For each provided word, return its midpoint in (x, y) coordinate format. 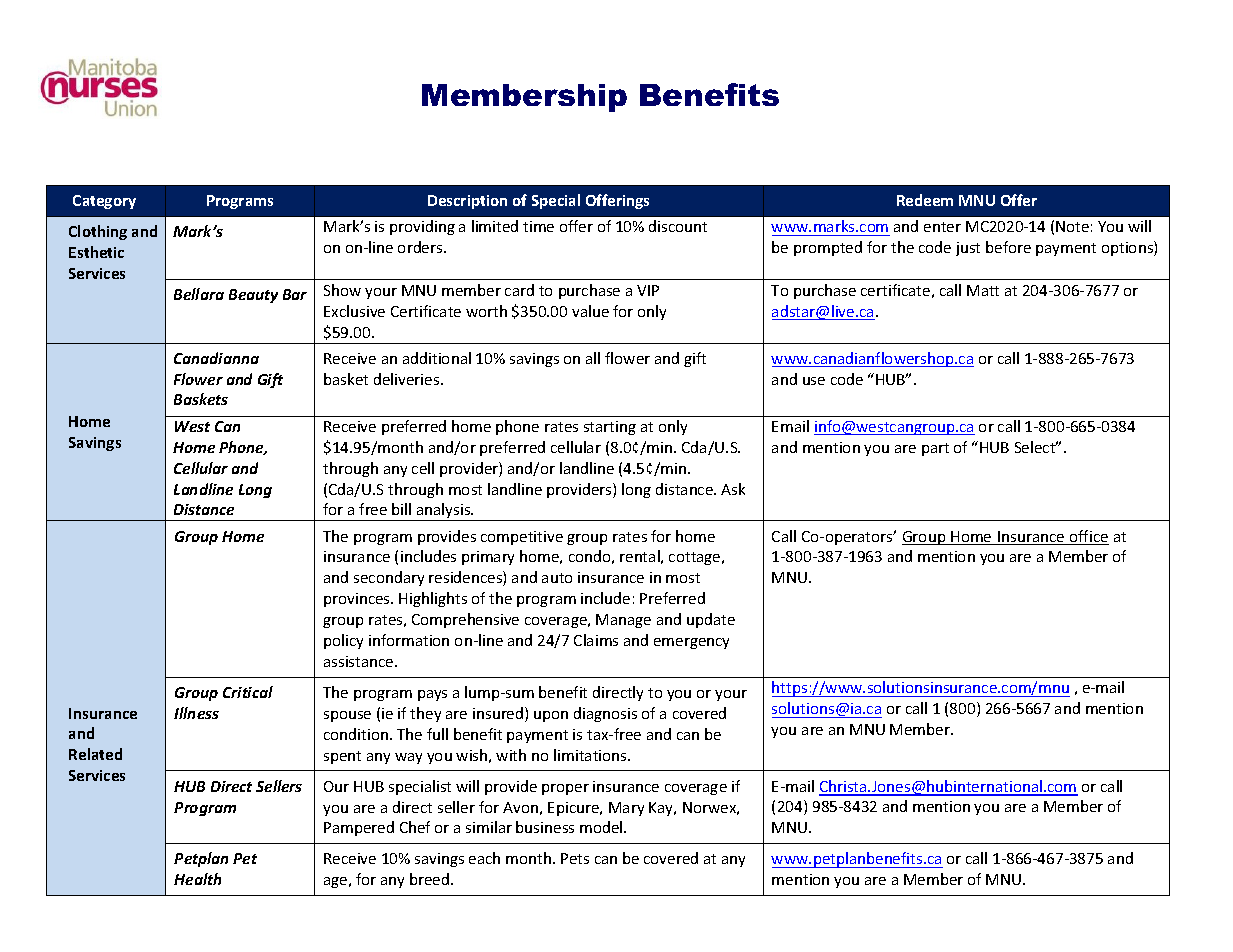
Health (197, 879)
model (602, 827)
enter (942, 227)
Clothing (98, 232)
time (538, 226)
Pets (575, 858)
